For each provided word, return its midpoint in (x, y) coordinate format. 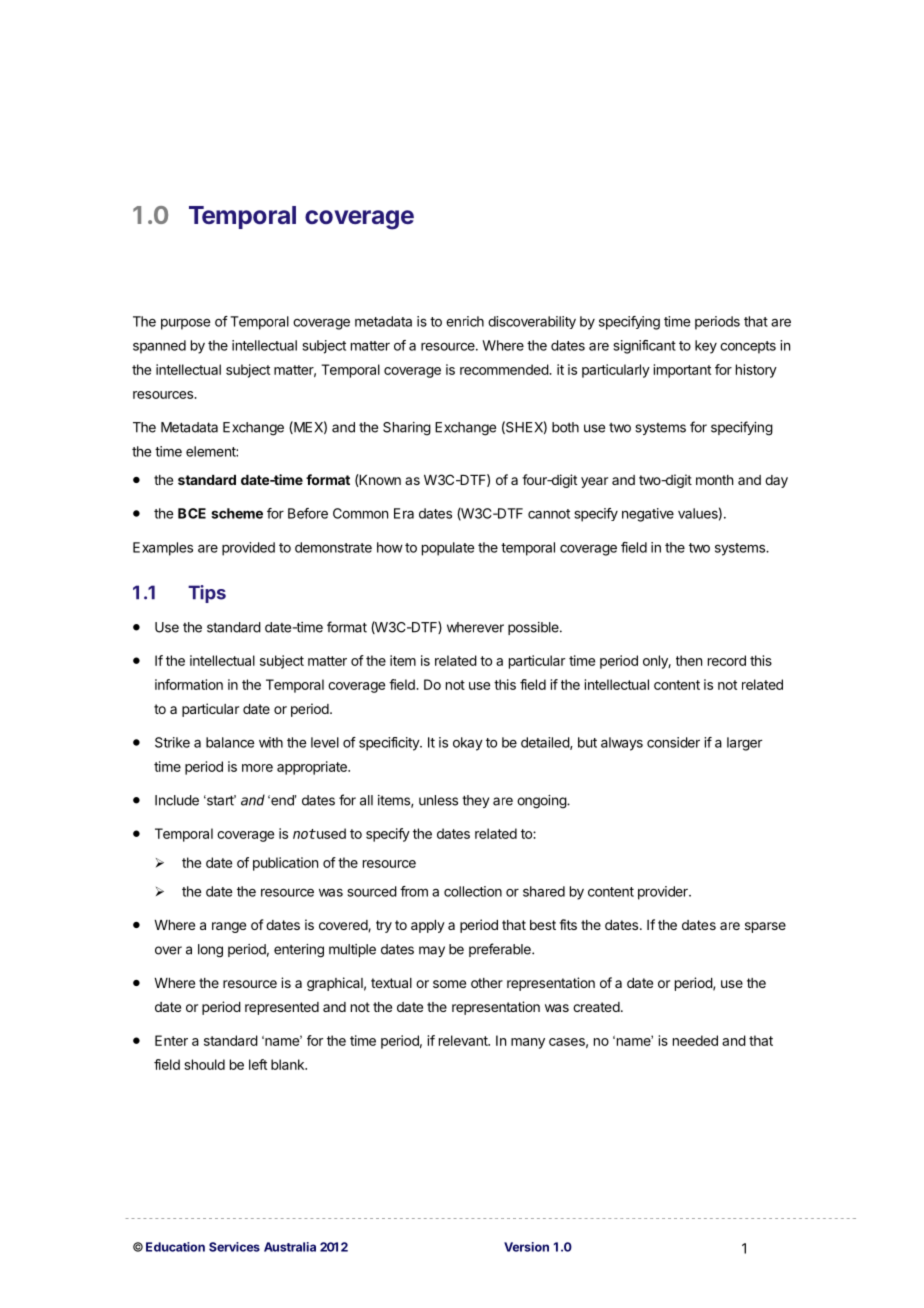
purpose (185, 324)
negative (648, 515)
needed (695, 1040)
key (706, 347)
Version (526, 1247)
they (475, 801)
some (449, 984)
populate (448, 549)
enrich (465, 321)
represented (282, 1008)
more (257, 768)
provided (248, 549)
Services (234, 1247)
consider (673, 742)
